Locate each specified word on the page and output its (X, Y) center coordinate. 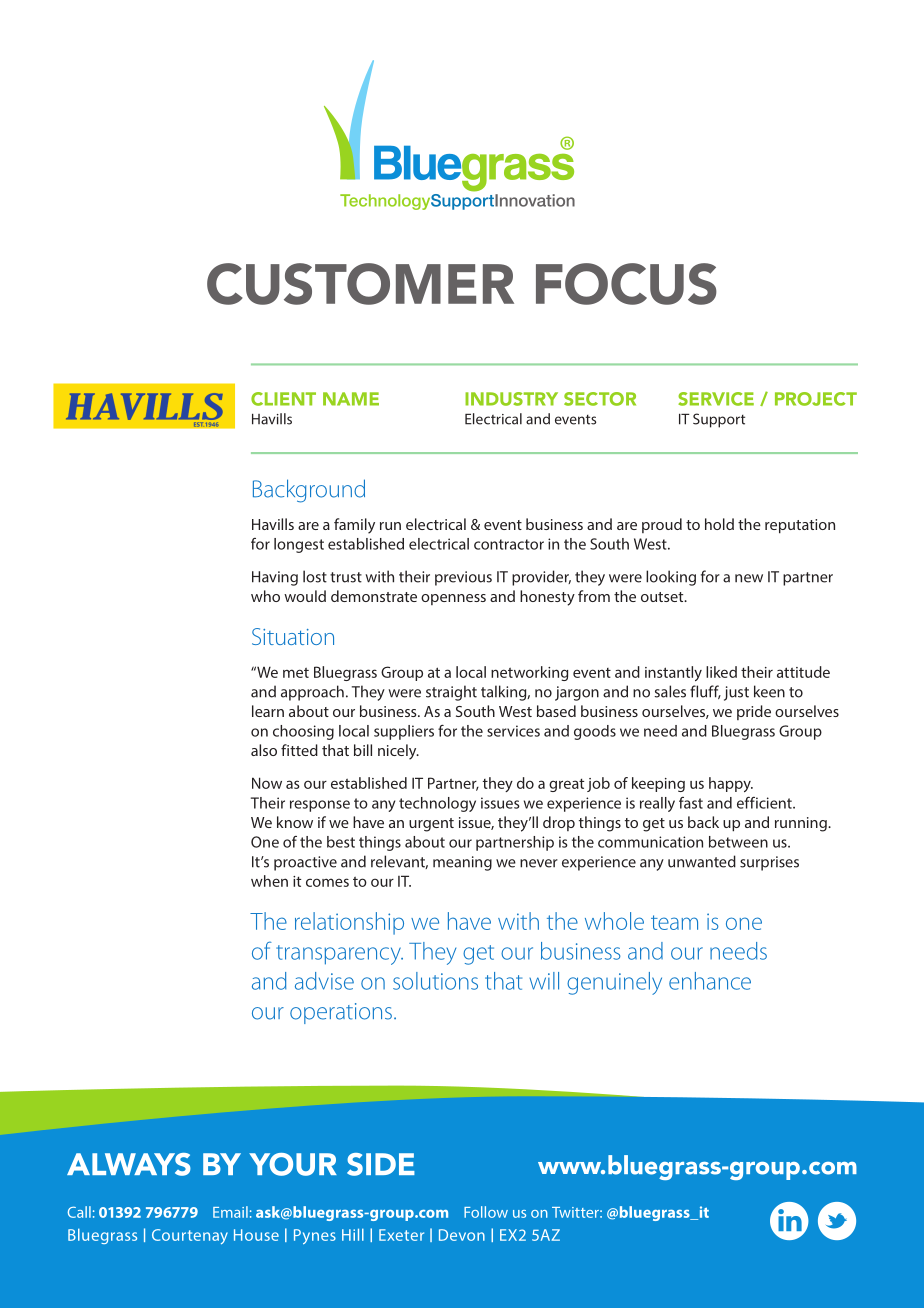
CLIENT (283, 399)
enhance (710, 981)
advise (324, 981)
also (264, 750)
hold (719, 524)
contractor (509, 544)
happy (731, 784)
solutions (435, 981)
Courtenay (190, 1236)
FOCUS (626, 284)
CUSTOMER (360, 284)
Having (275, 578)
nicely (398, 752)
